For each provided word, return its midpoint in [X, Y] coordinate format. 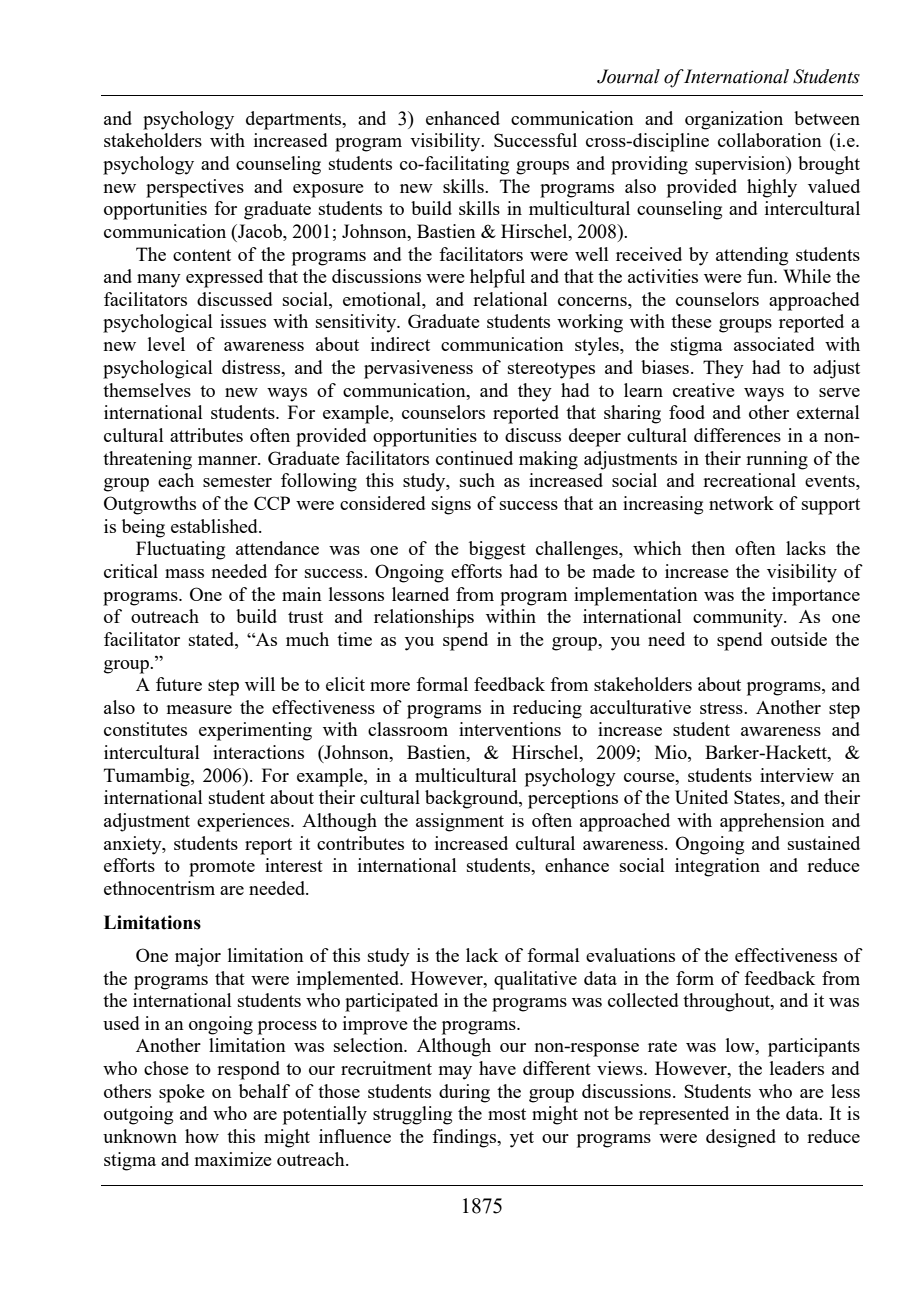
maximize [233, 1159]
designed [741, 1138]
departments [295, 120]
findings [465, 1138]
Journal [628, 76]
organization [734, 120]
